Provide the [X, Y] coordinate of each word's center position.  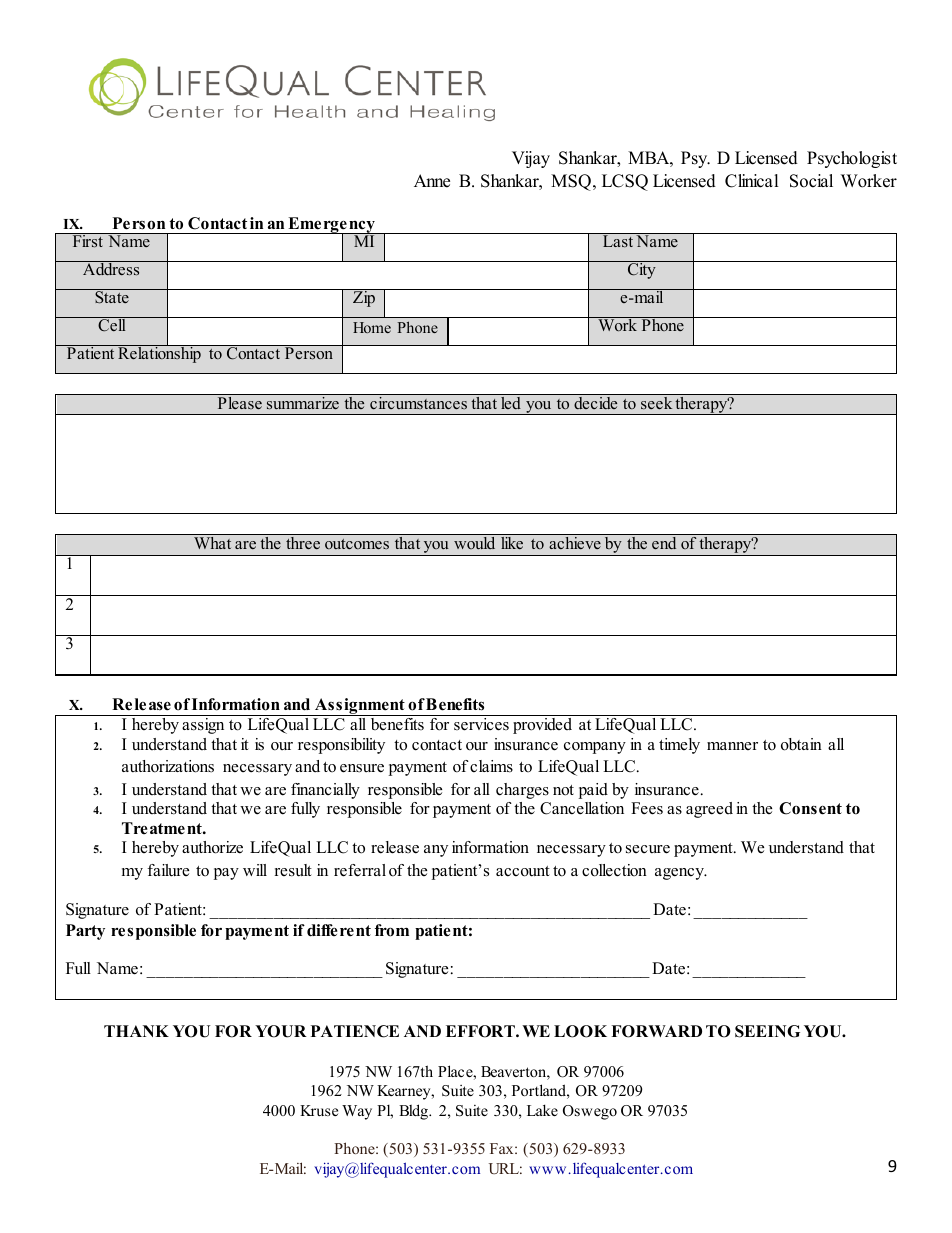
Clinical [752, 181]
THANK [136, 1031]
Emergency [331, 226]
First [87, 240]
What [212, 543]
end [664, 543]
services [481, 724]
